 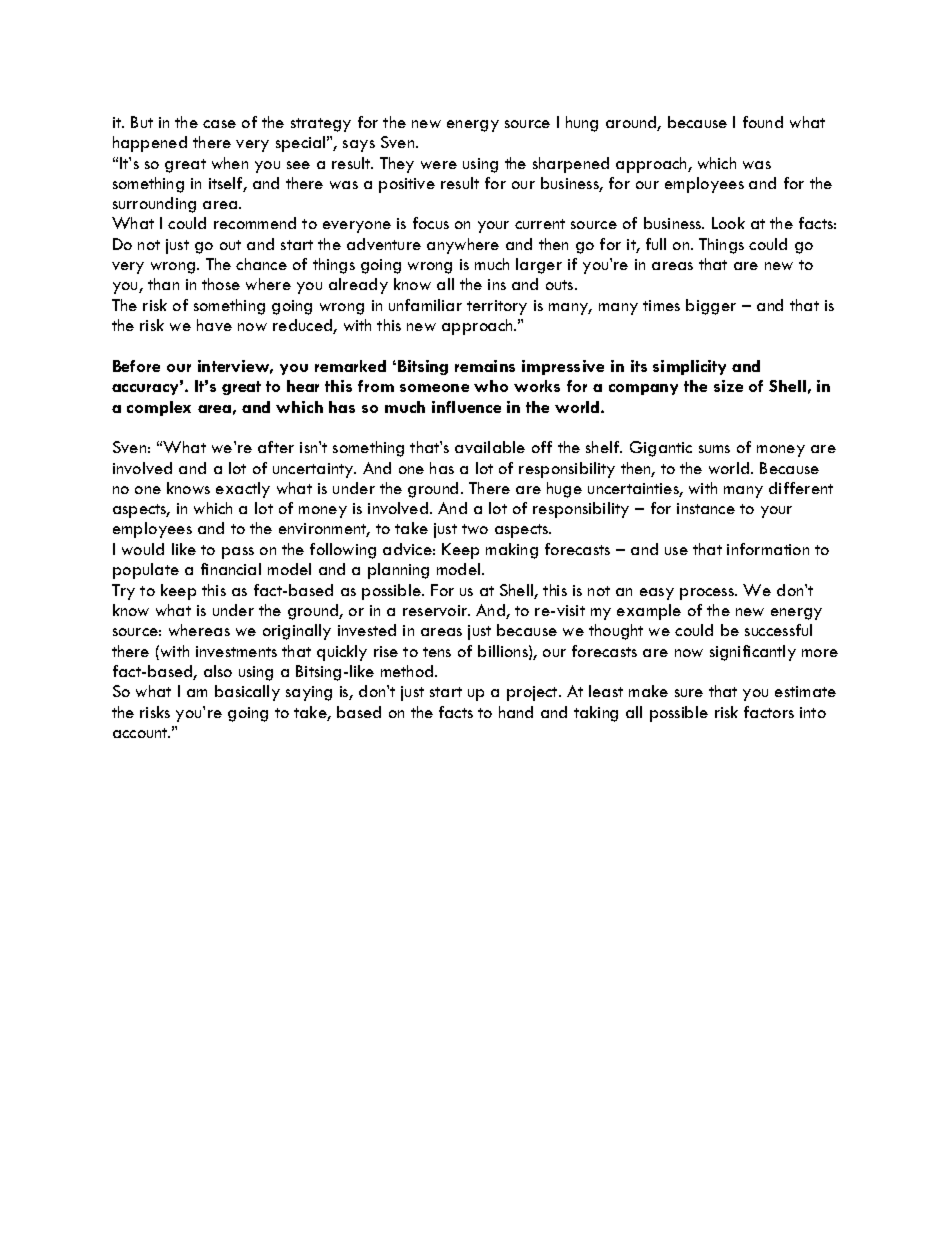 What do you see at coordinates (490, 447) in the screenshot?
I see `available` at bounding box center [490, 447].
